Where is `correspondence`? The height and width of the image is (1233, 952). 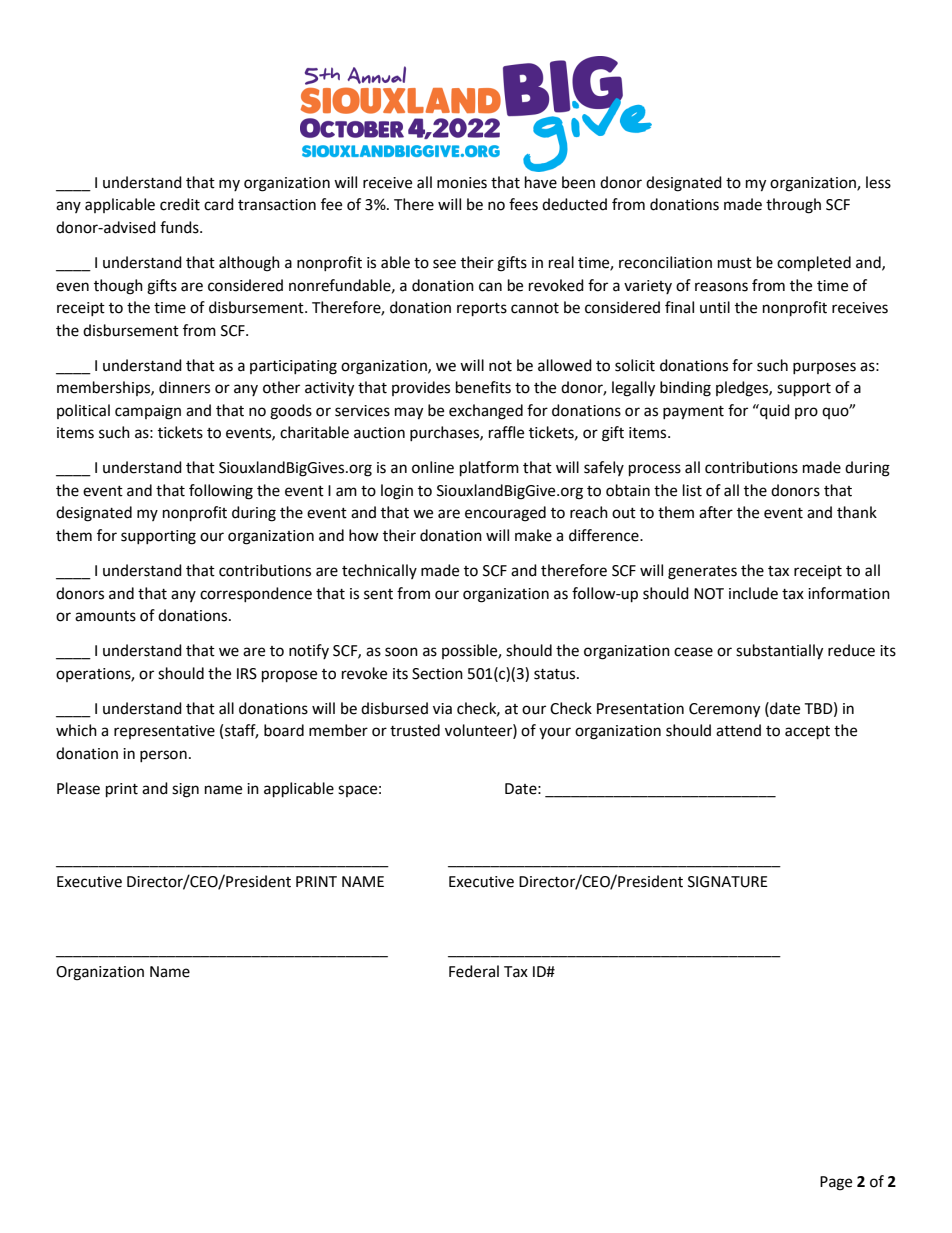 correspondence is located at coordinates (256, 594).
